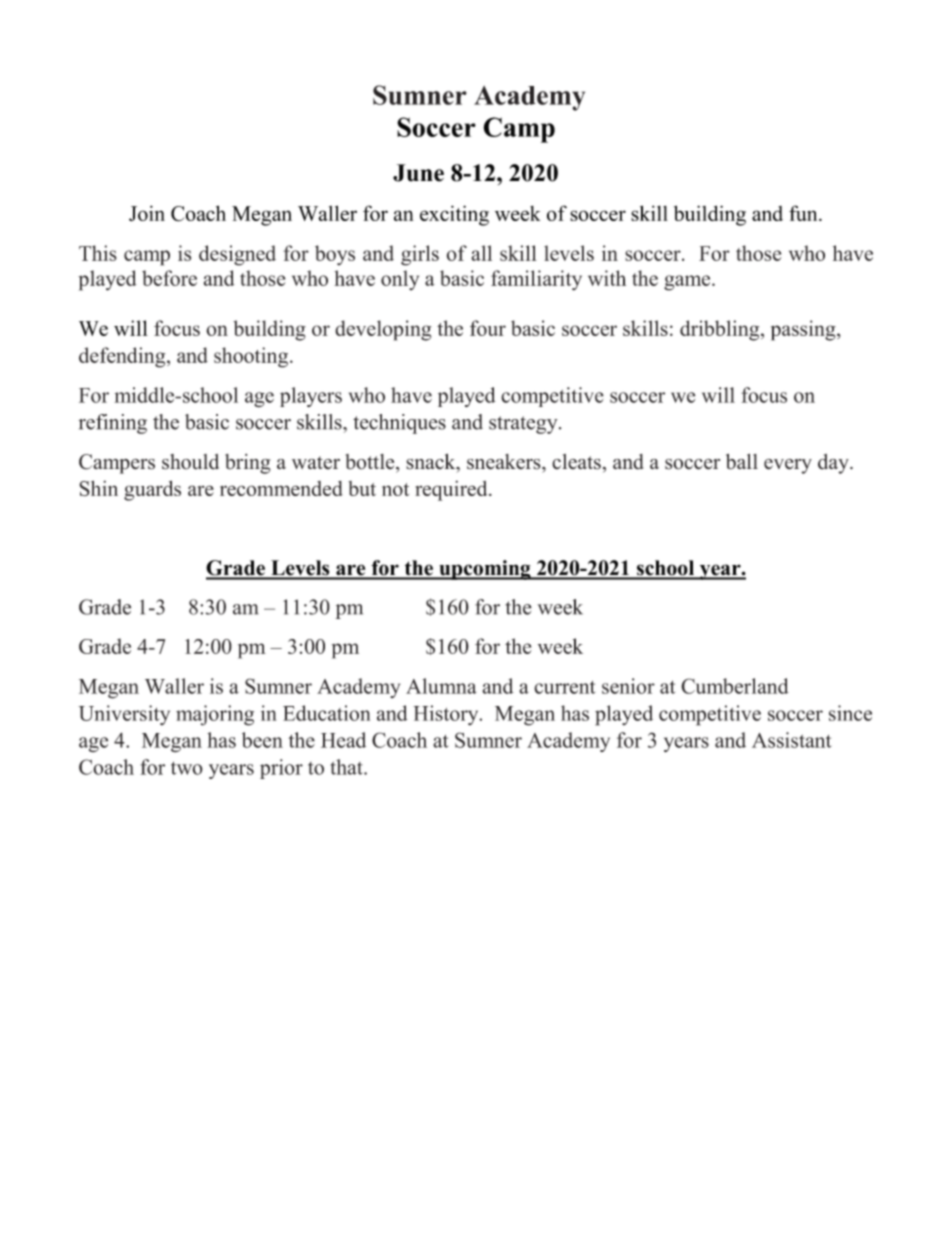 Image resolution: width=952 pixels, height=1233 pixels. What do you see at coordinates (447, 715) in the screenshot?
I see `History` at bounding box center [447, 715].
